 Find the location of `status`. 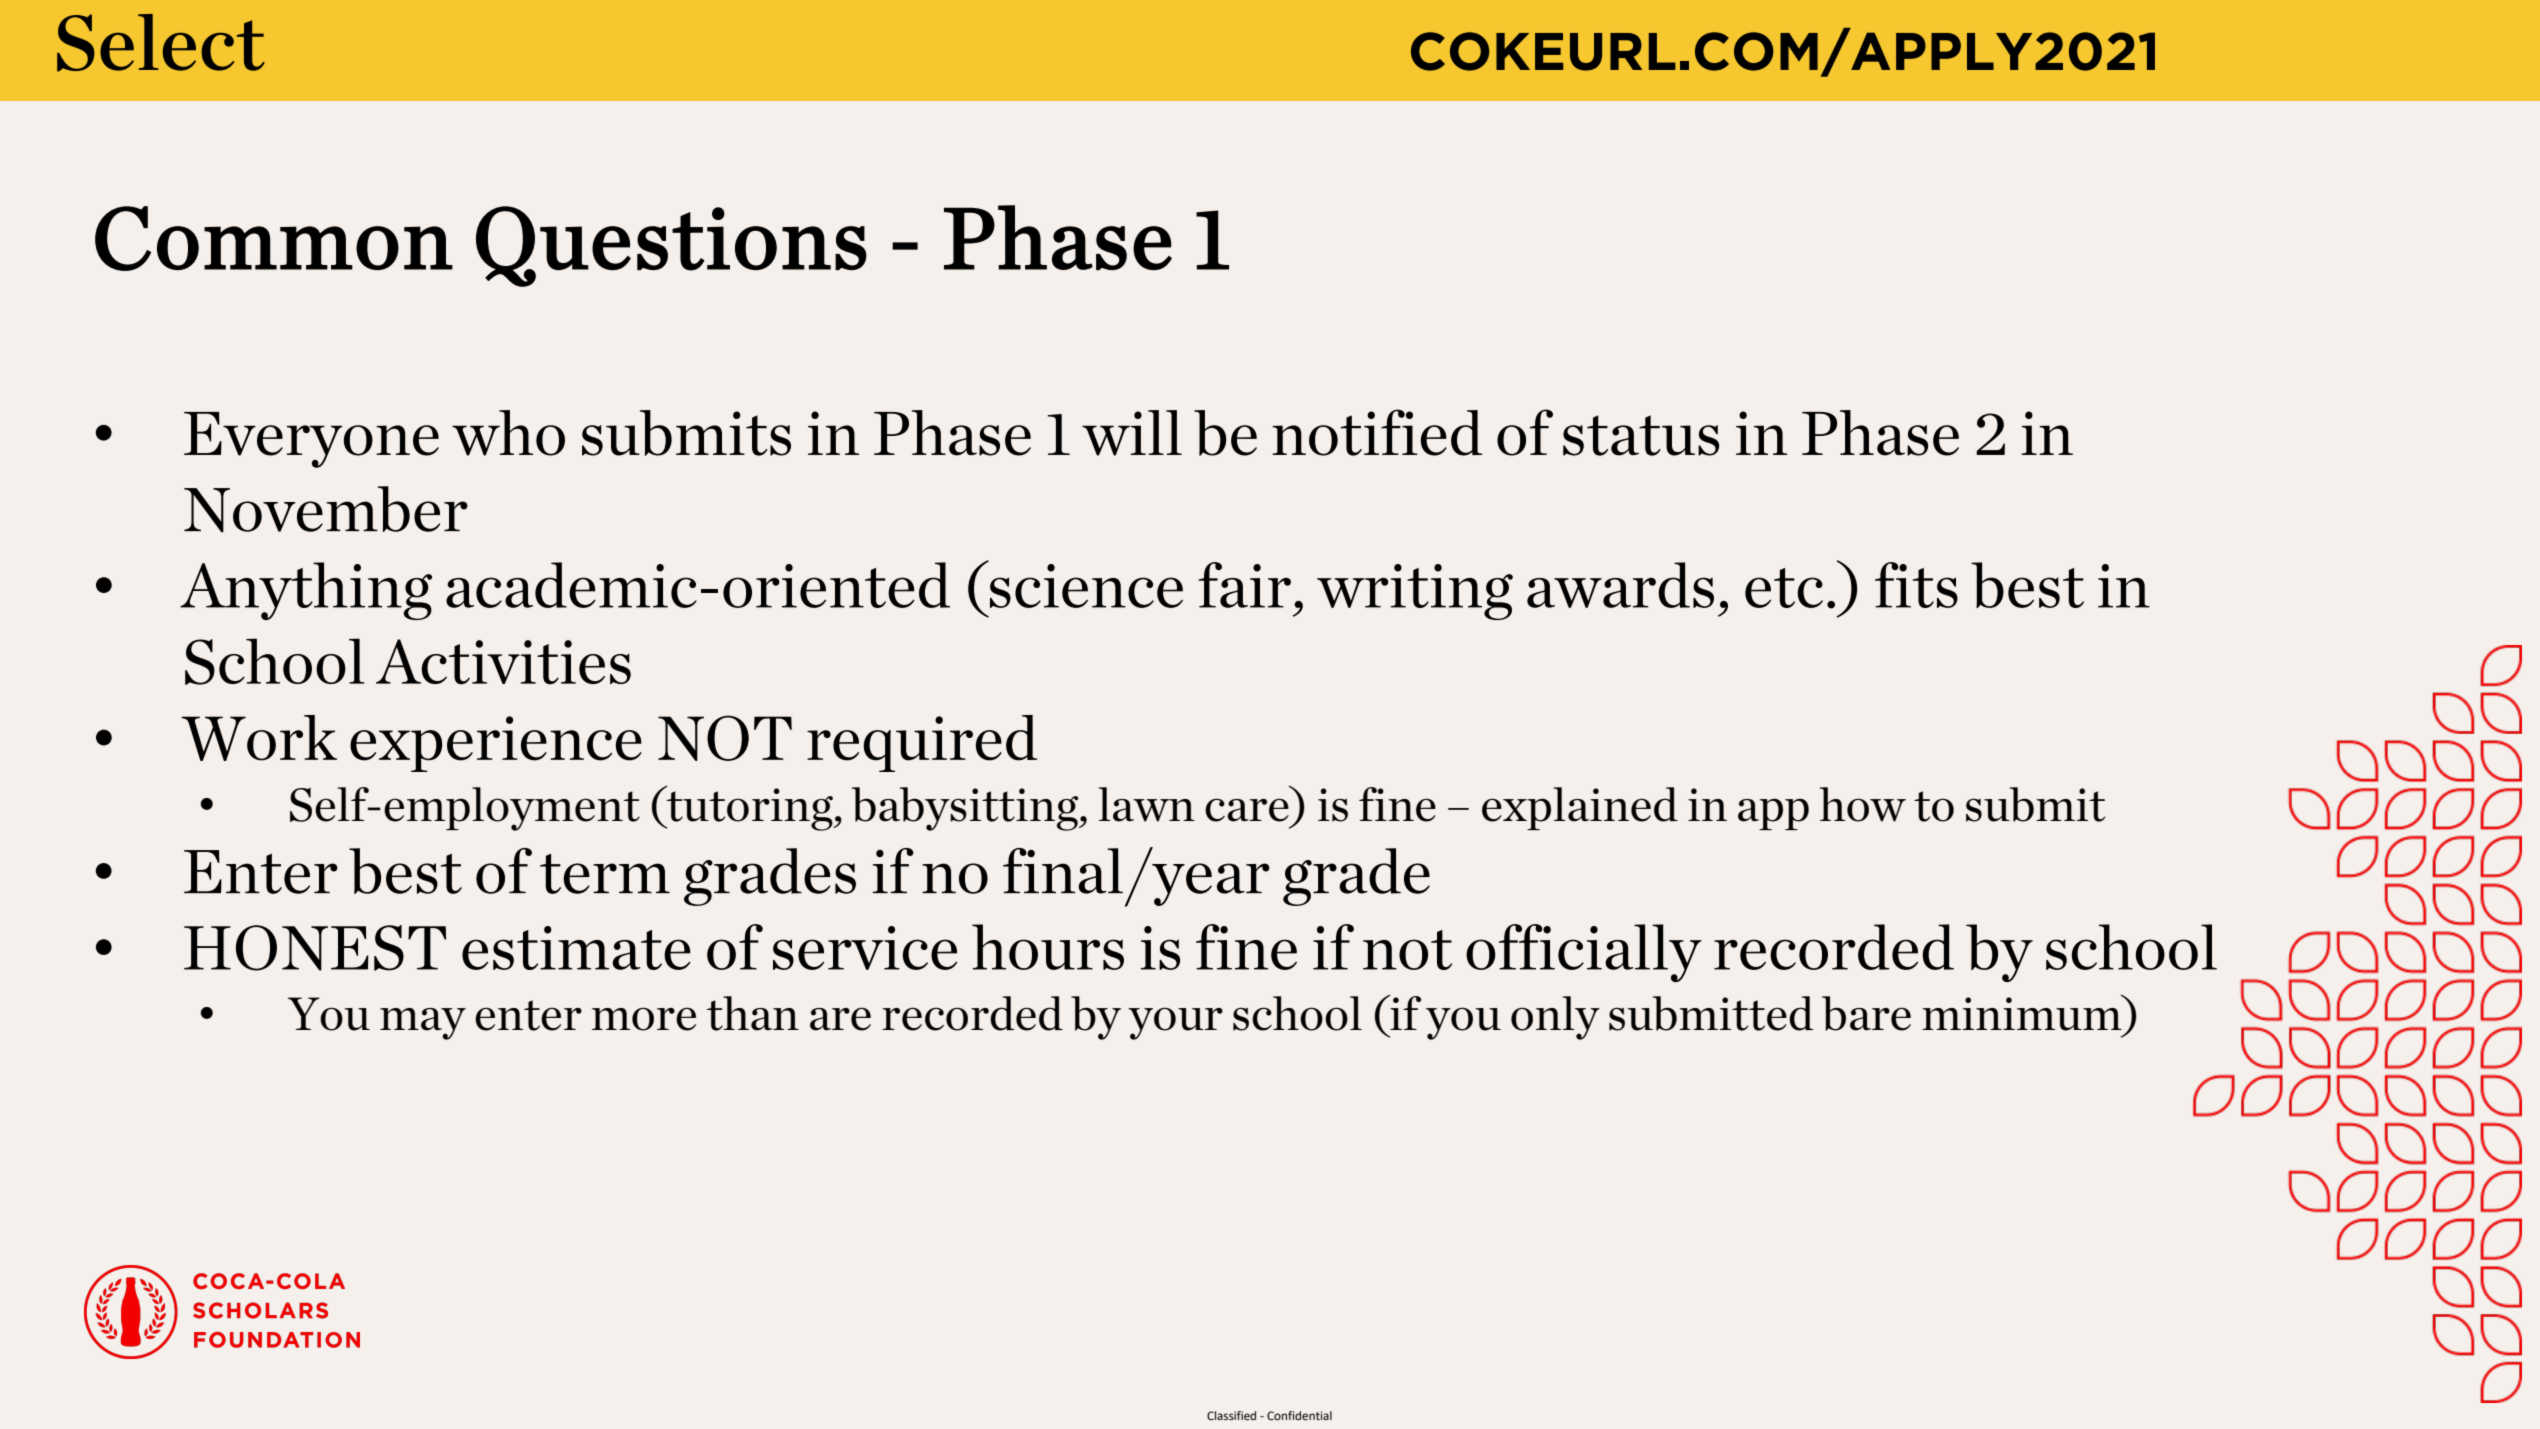

status is located at coordinates (1641, 435).
